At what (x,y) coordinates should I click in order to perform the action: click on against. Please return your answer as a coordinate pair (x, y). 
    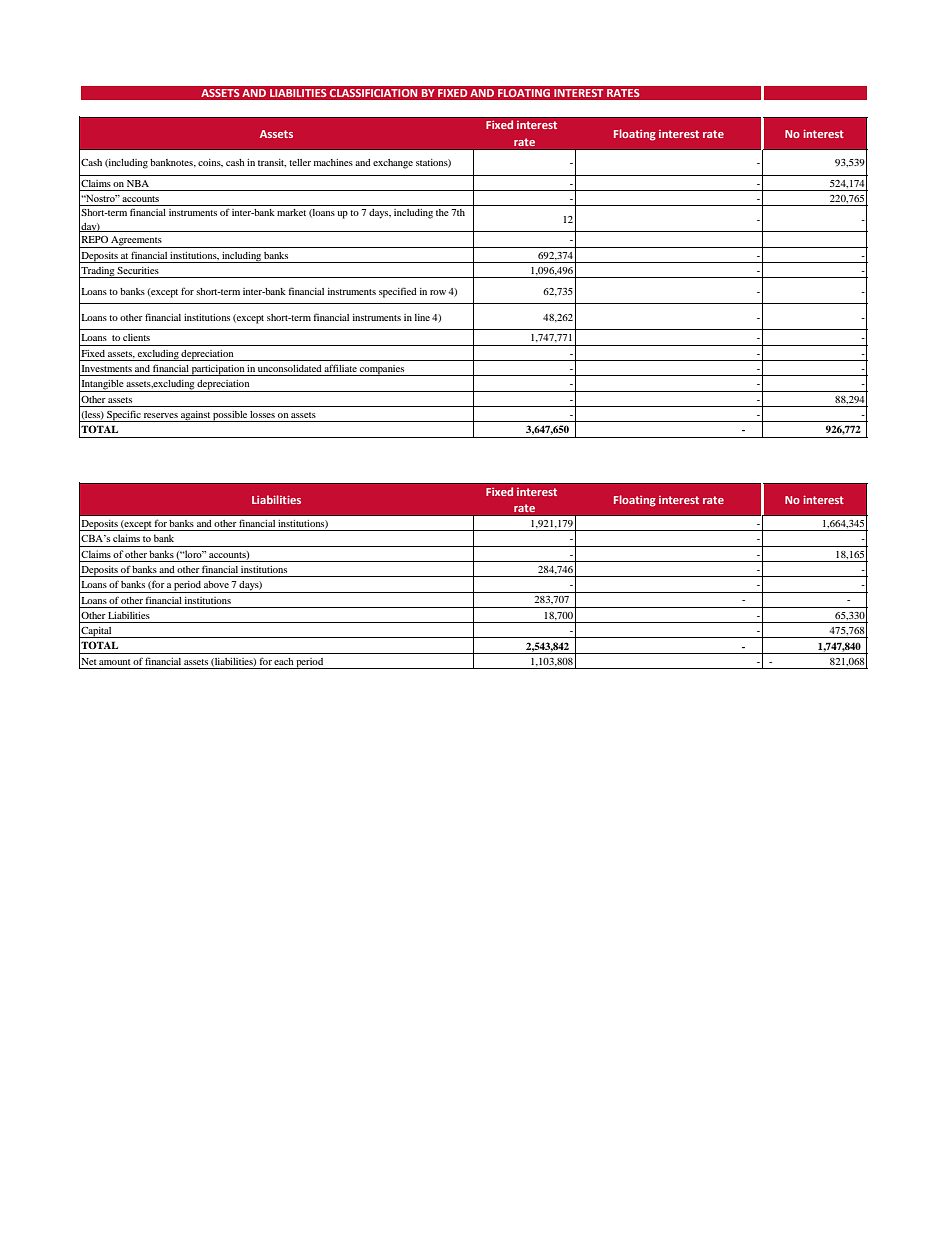
    Looking at the image, I should click on (195, 416).
